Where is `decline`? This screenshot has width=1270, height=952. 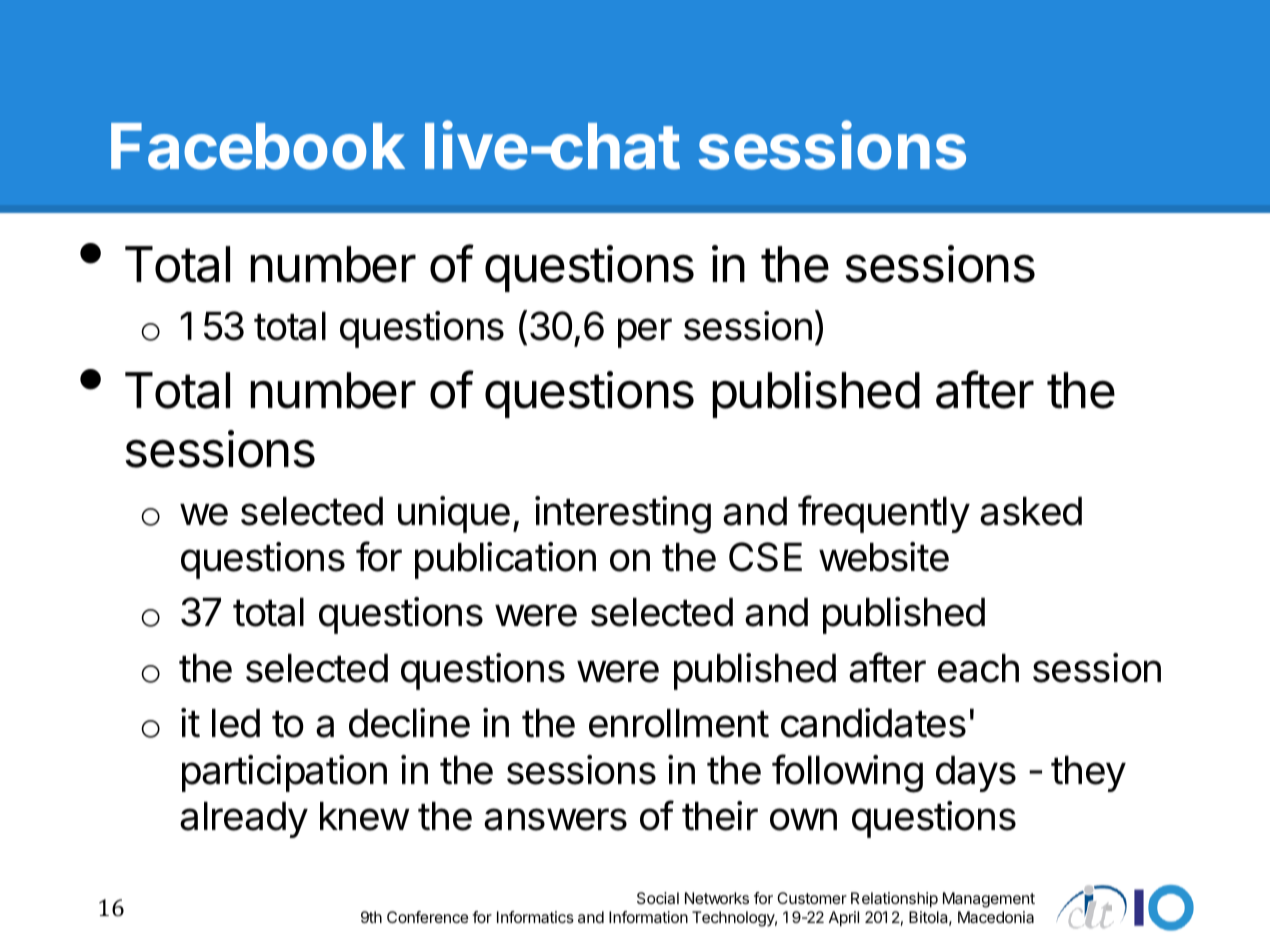
decline is located at coordinates (409, 723).
